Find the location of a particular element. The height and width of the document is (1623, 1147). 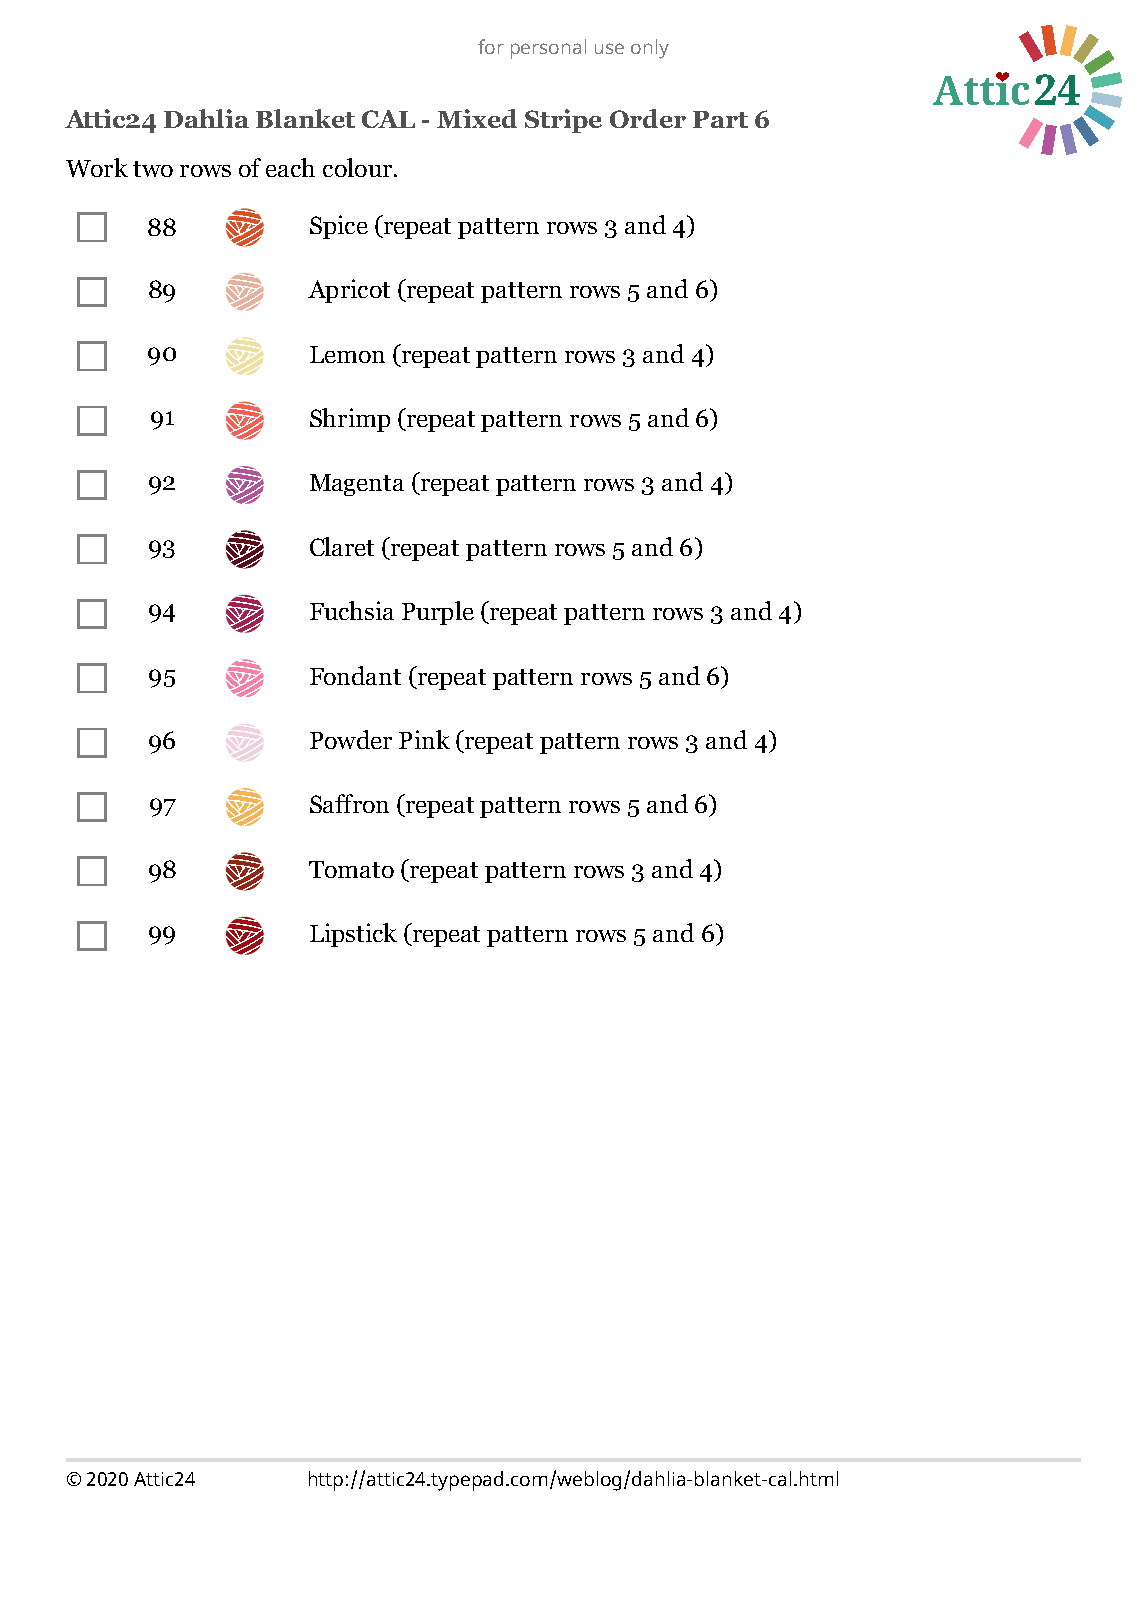

Pink is located at coordinates (424, 739).
